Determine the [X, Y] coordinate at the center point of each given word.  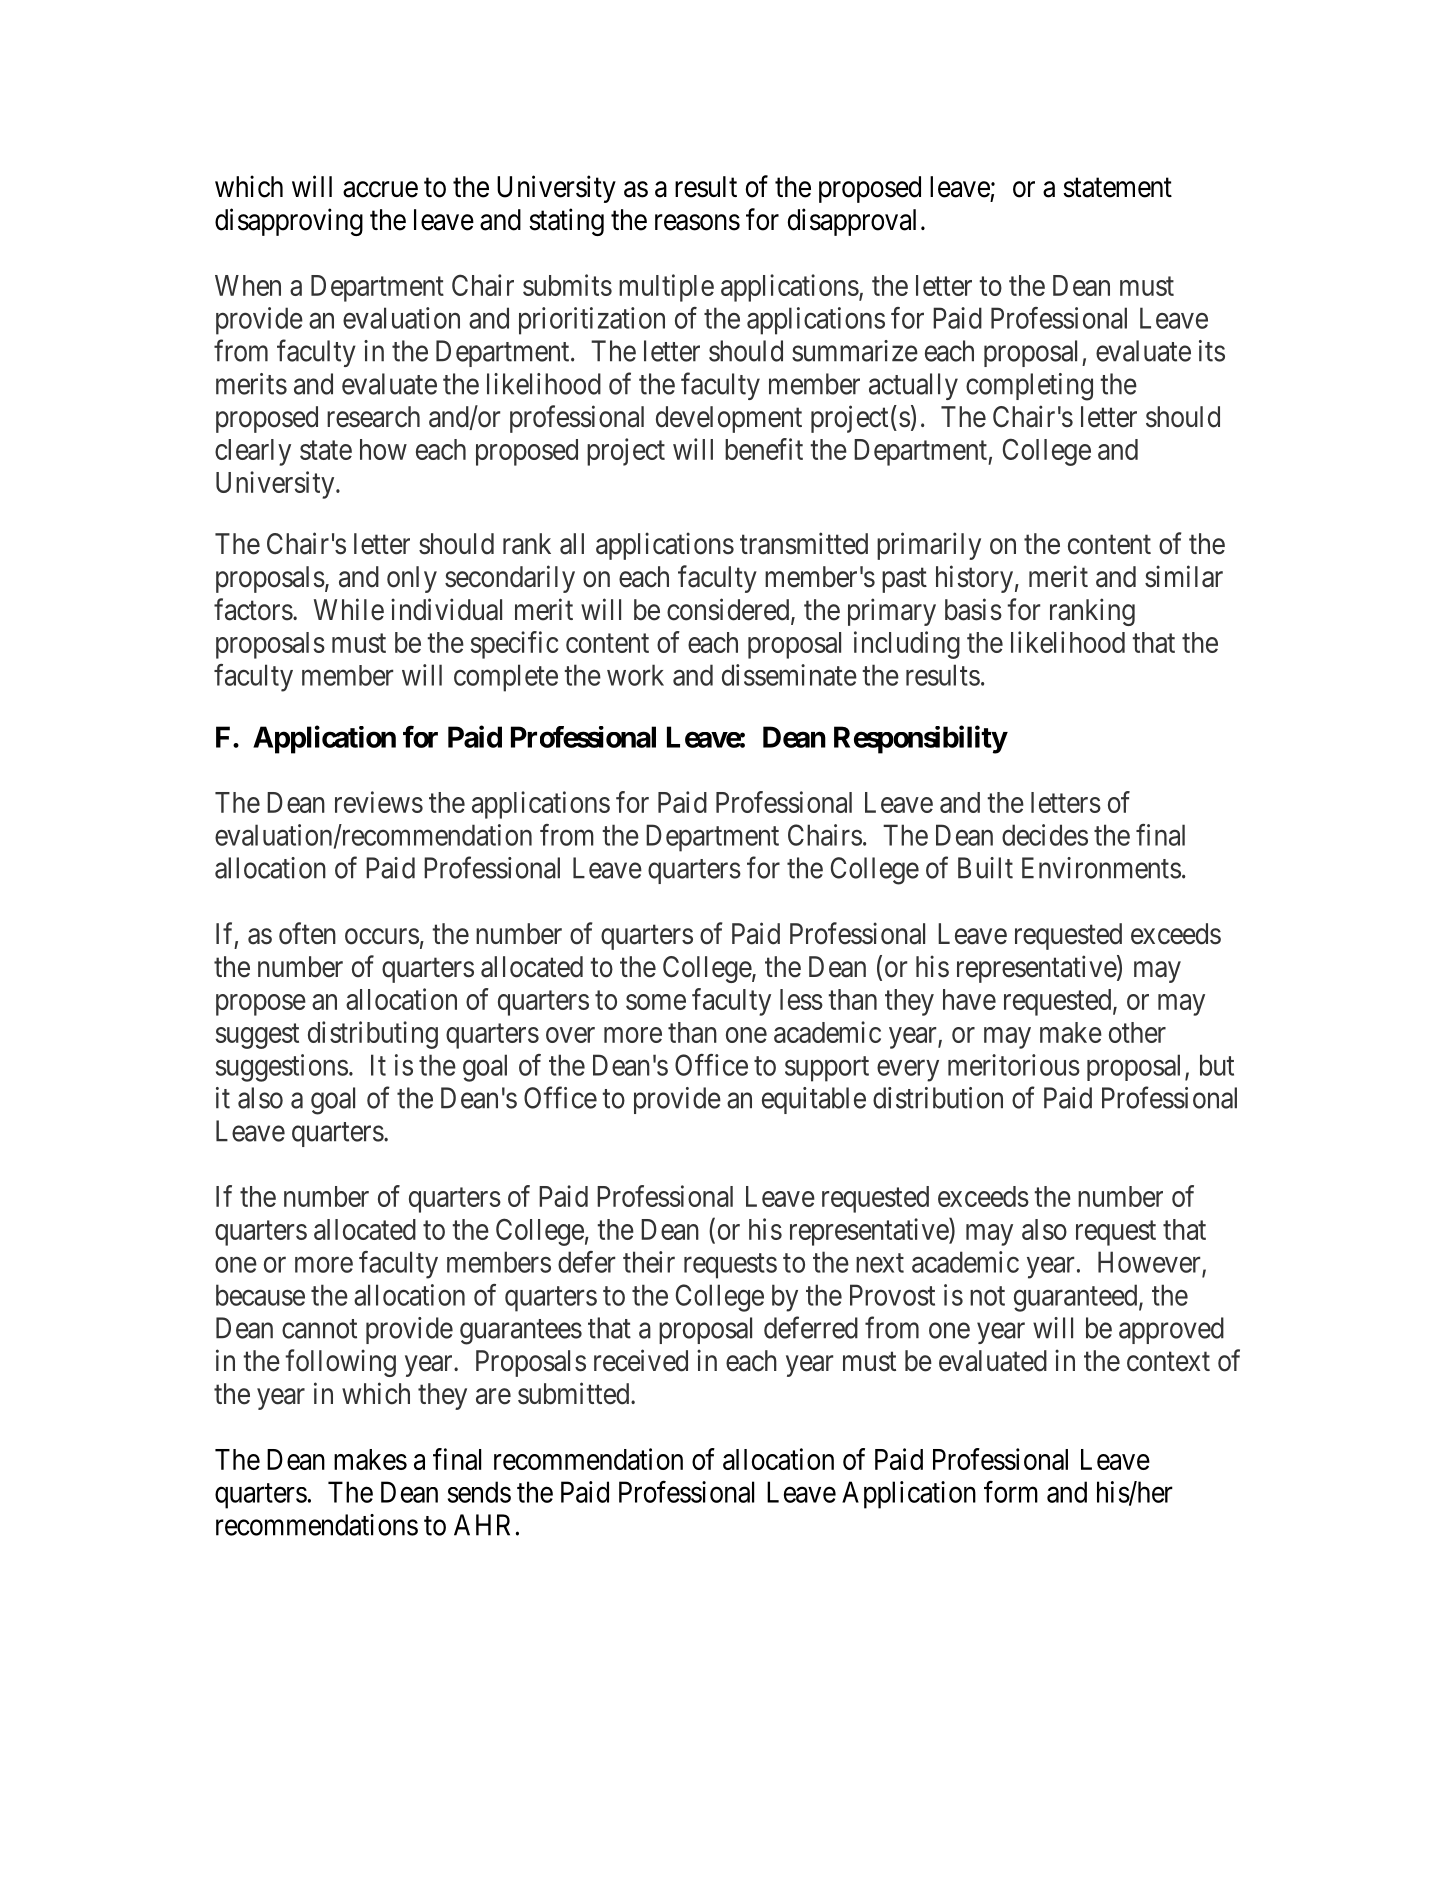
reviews [379, 802]
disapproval [852, 222]
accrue [380, 189]
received [641, 1360]
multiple [666, 288]
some [656, 1002]
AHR [482, 1525]
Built [985, 868]
